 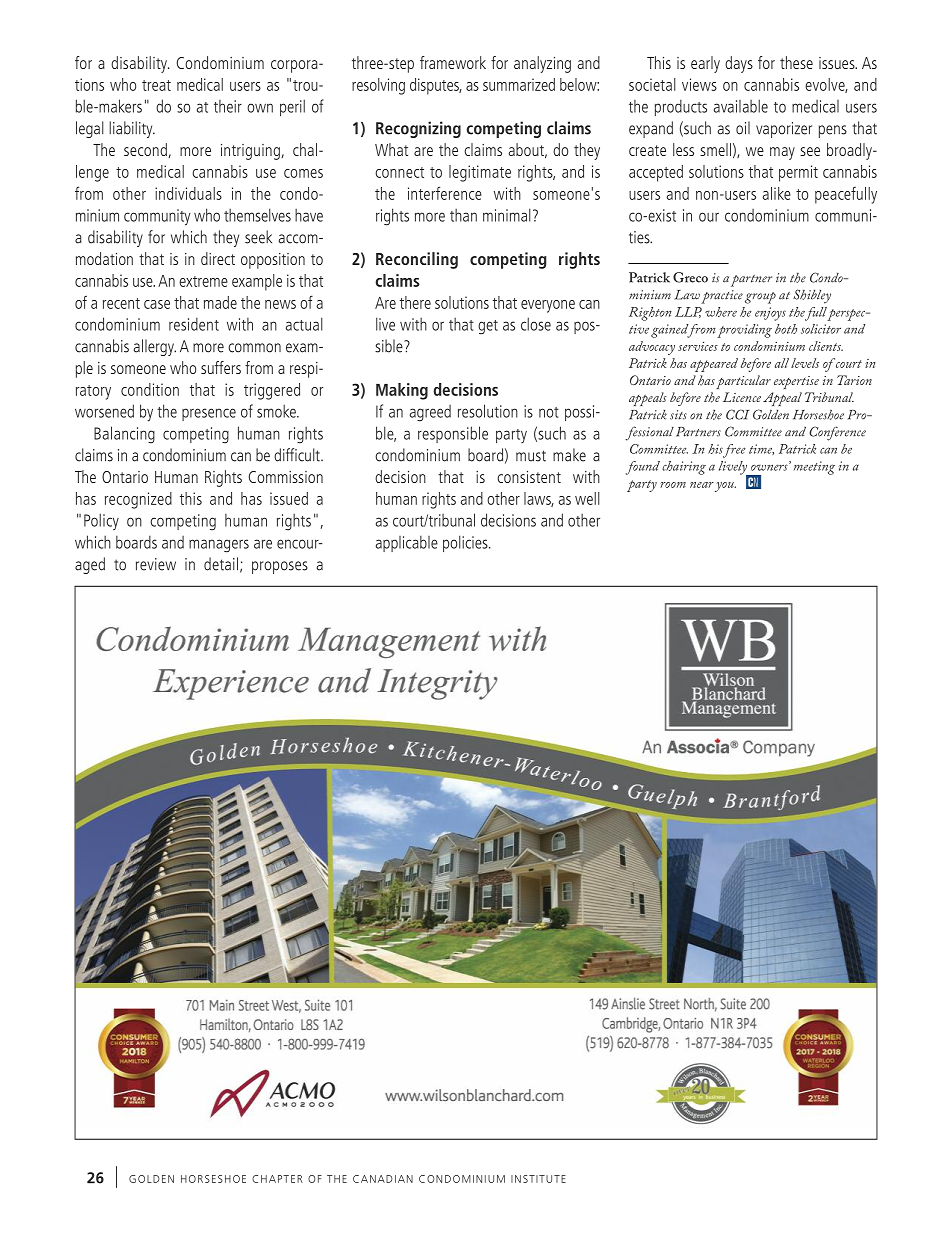 What do you see at coordinates (739, 64) in the page?
I see `days` at bounding box center [739, 64].
